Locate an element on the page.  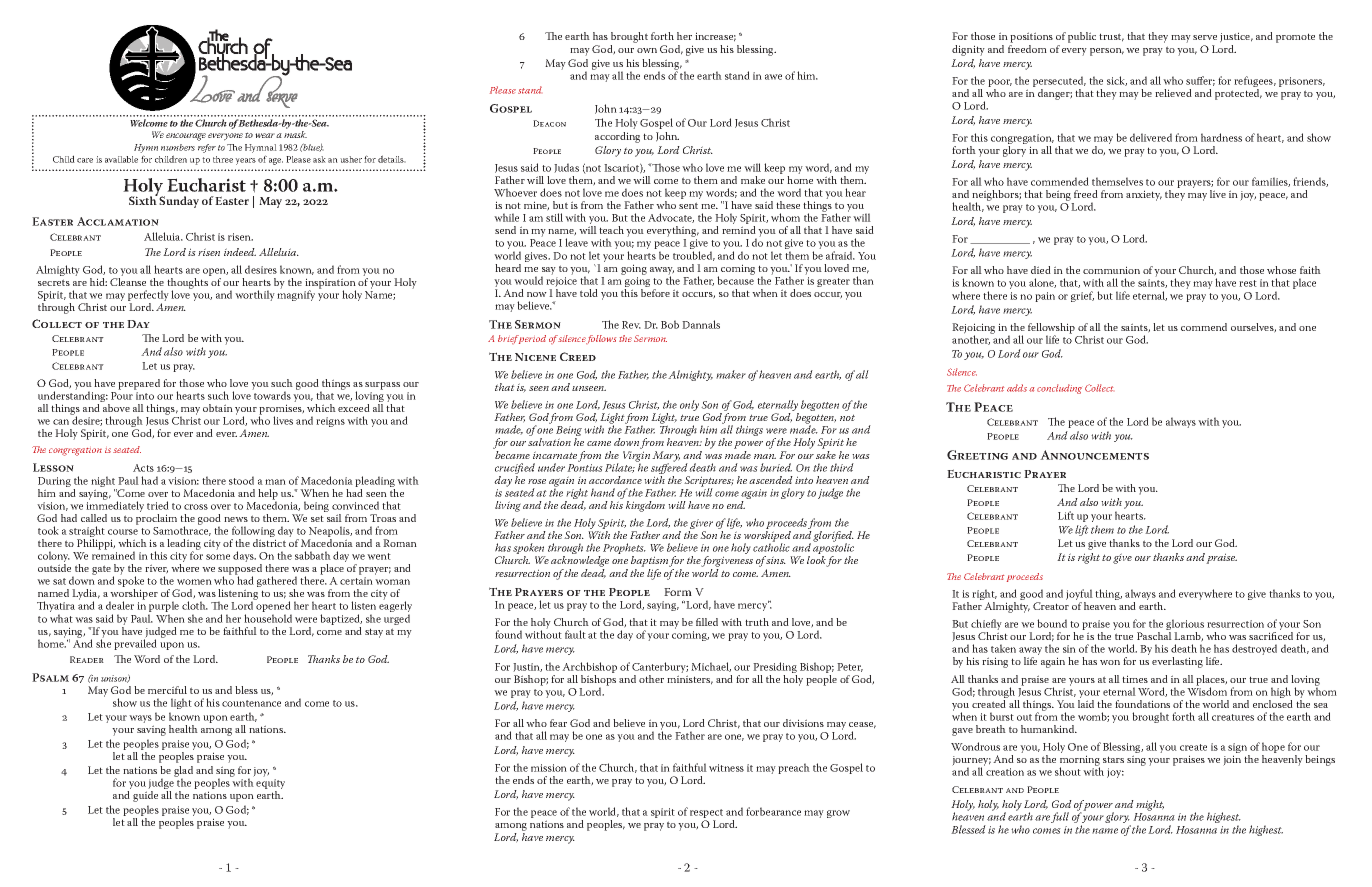
guide is located at coordinates (145, 796).
